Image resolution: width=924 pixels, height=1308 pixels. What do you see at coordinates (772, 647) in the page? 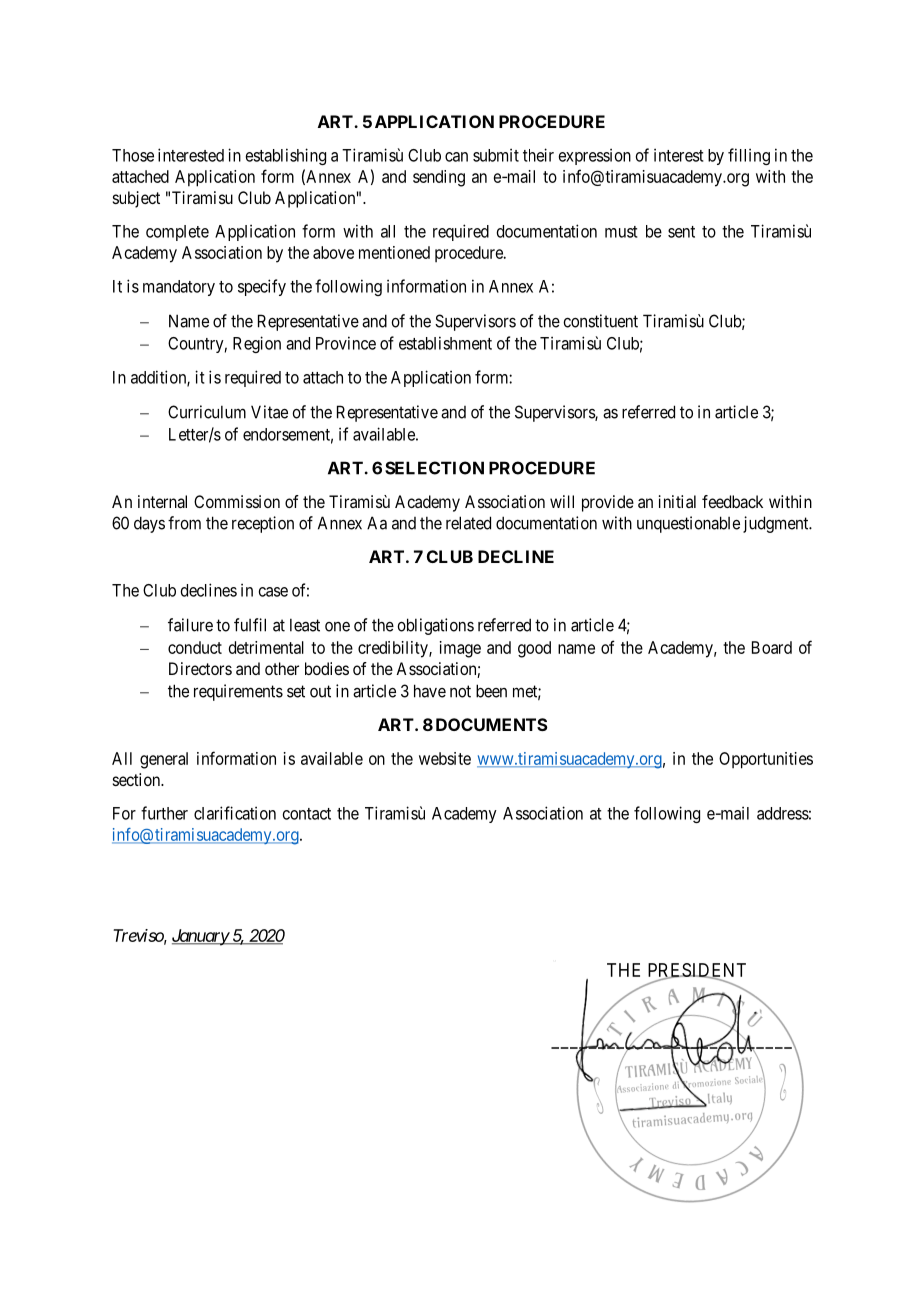
I see `Board` at bounding box center [772, 647].
